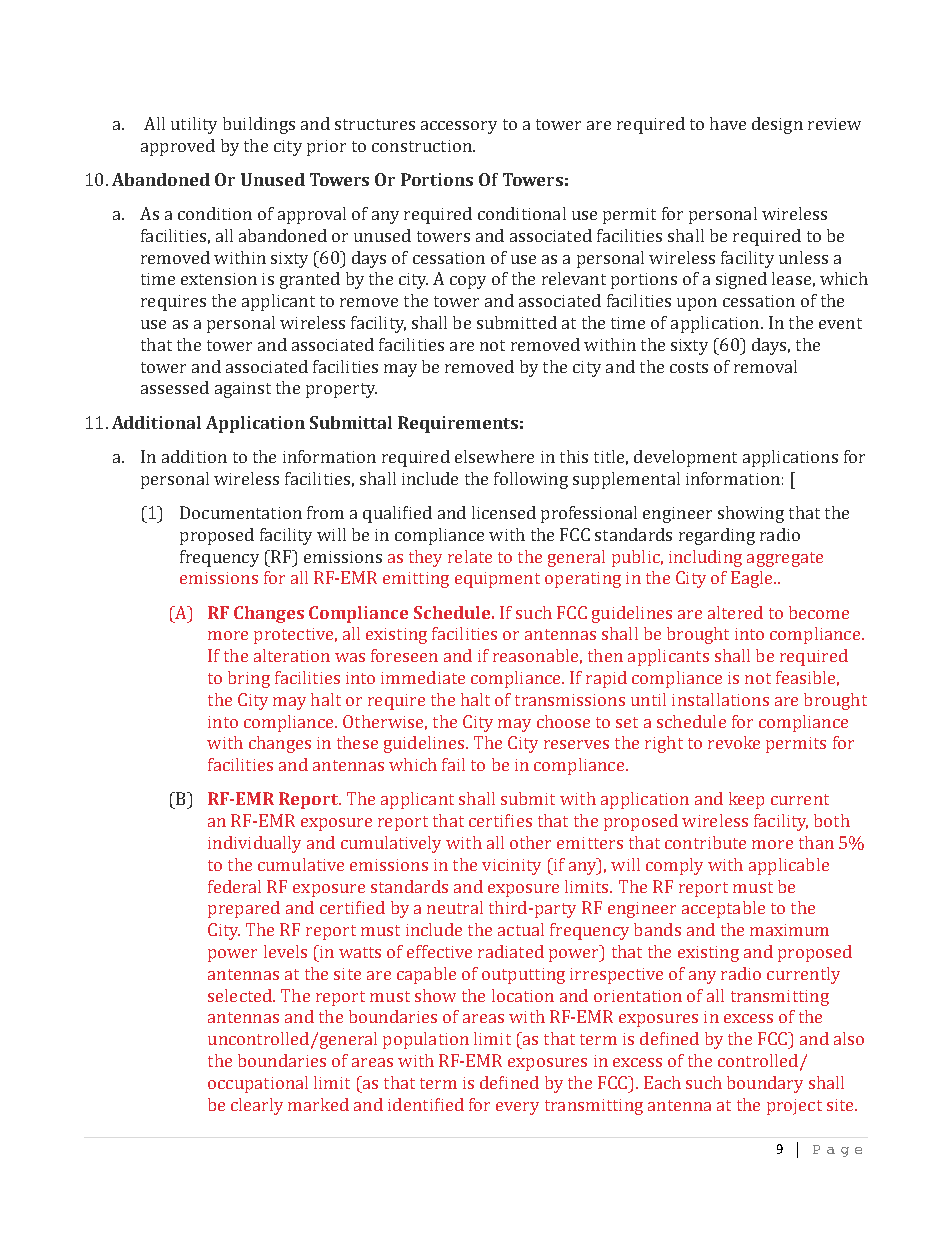 The height and width of the image is (1233, 952). What do you see at coordinates (259, 125) in the image?
I see `buildings` at bounding box center [259, 125].
